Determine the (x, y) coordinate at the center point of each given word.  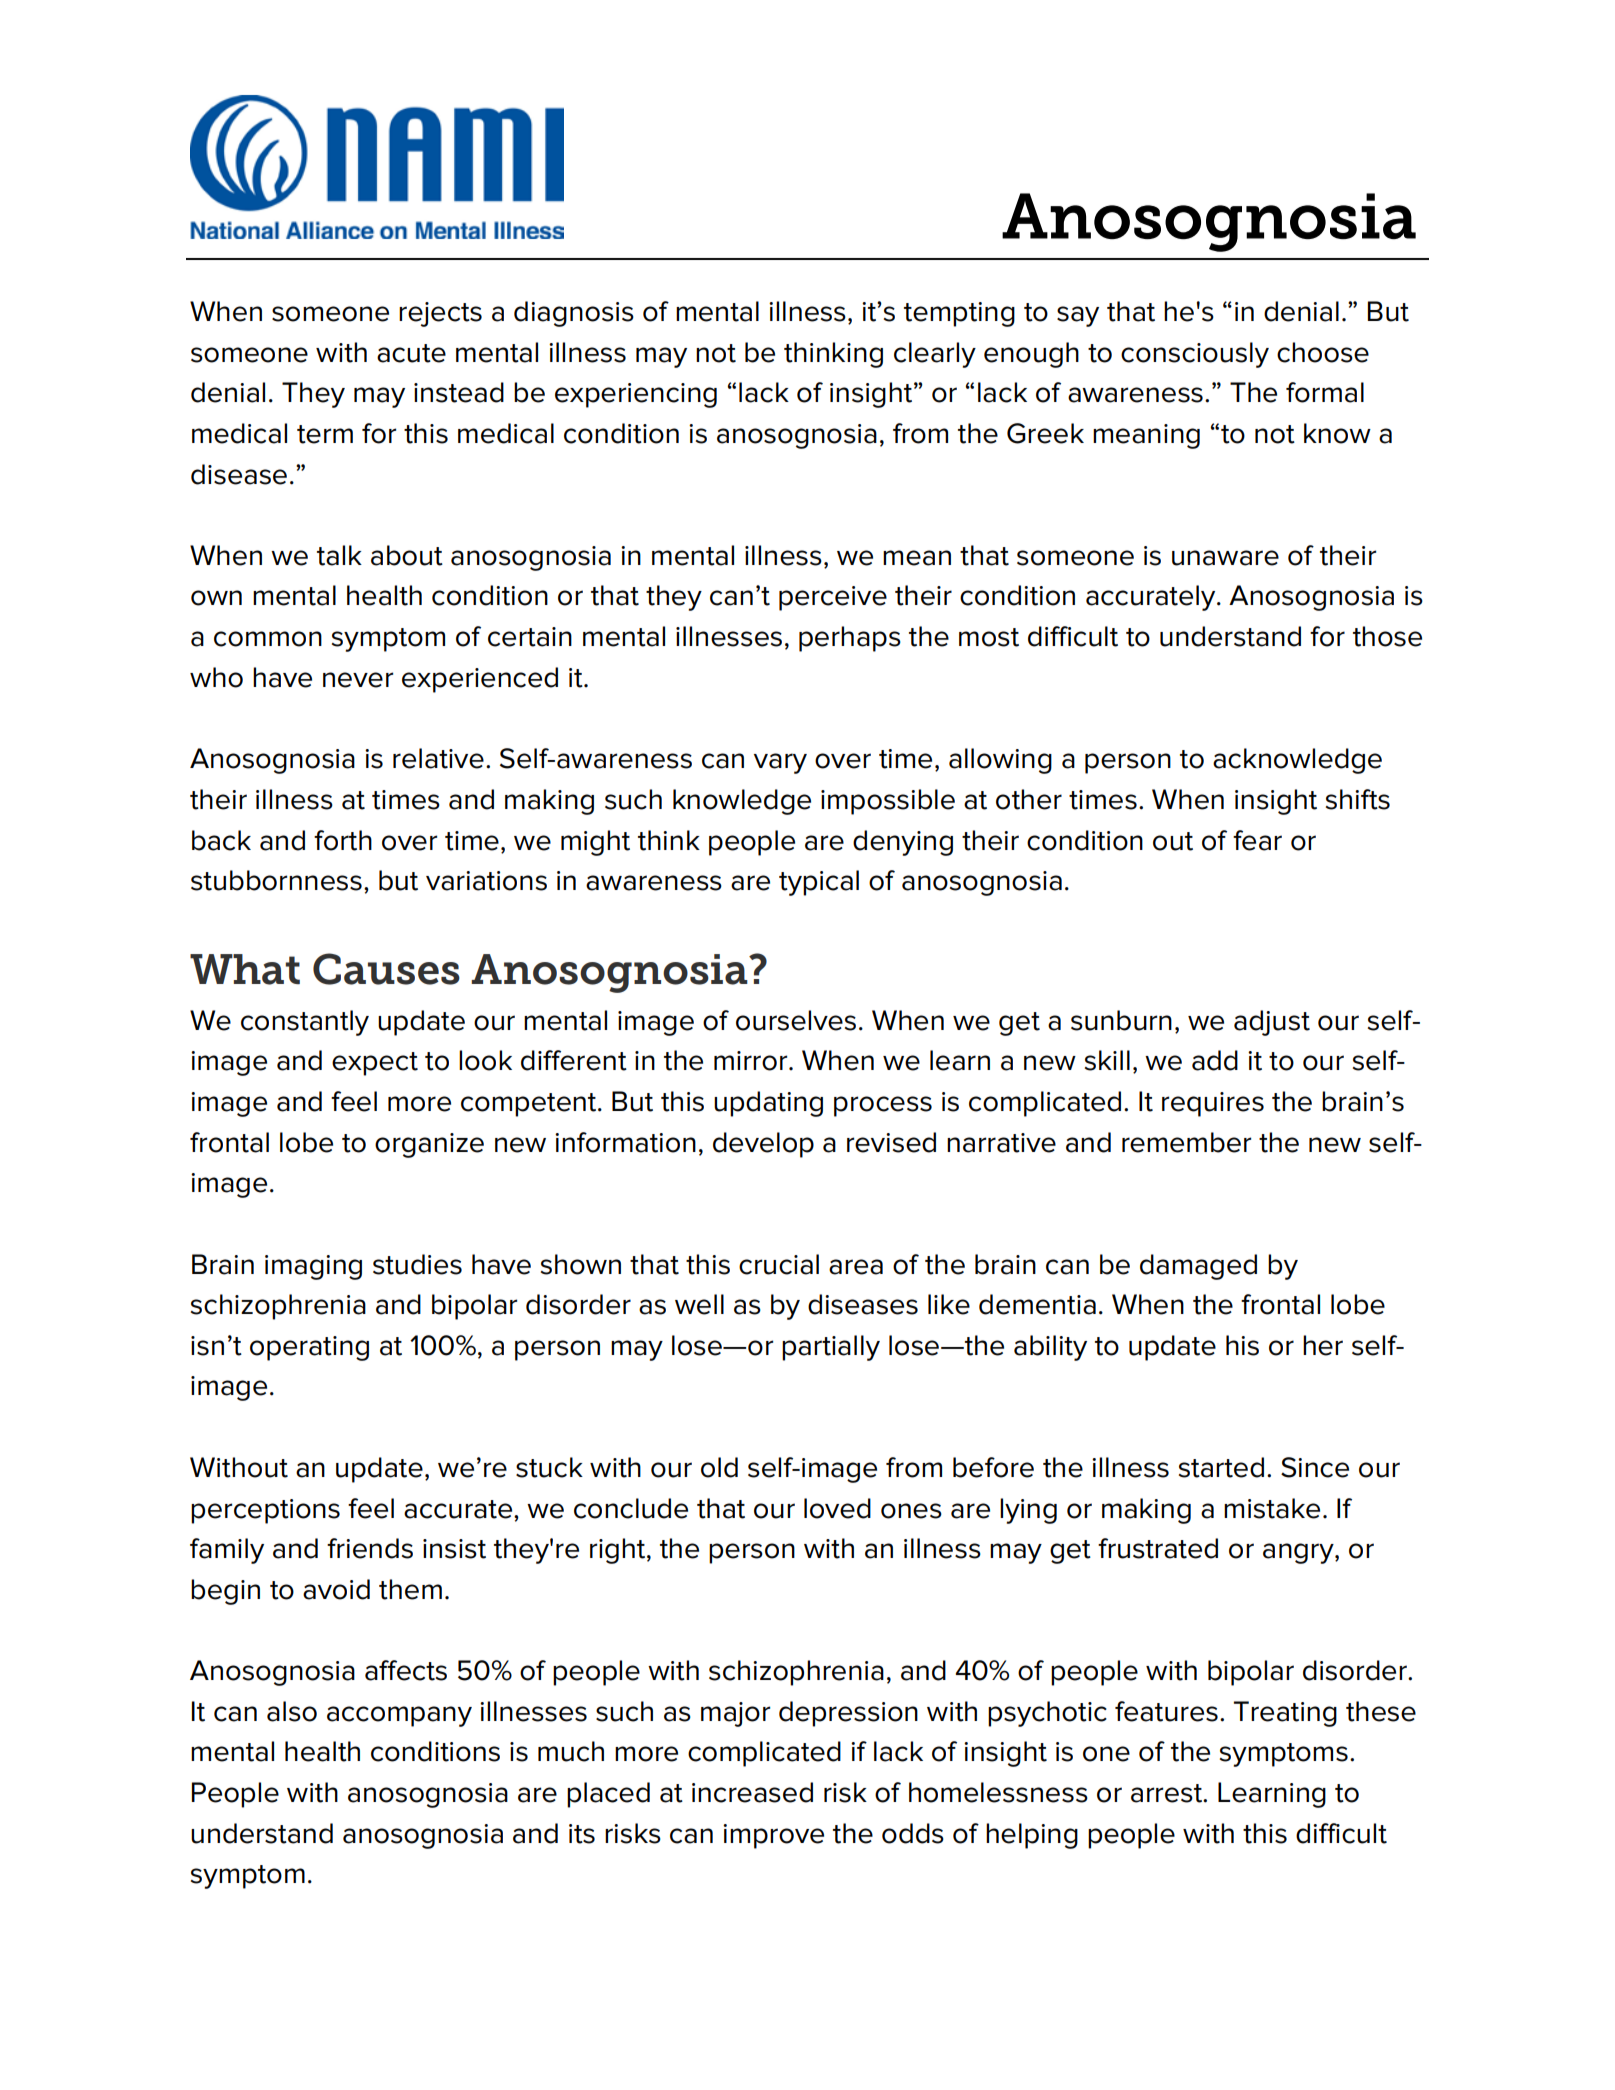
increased (752, 1792)
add (1215, 1060)
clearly (935, 355)
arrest (1168, 1793)
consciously (1195, 355)
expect (375, 1064)
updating (768, 1104)
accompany (399, 1716)
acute (411, 353)
